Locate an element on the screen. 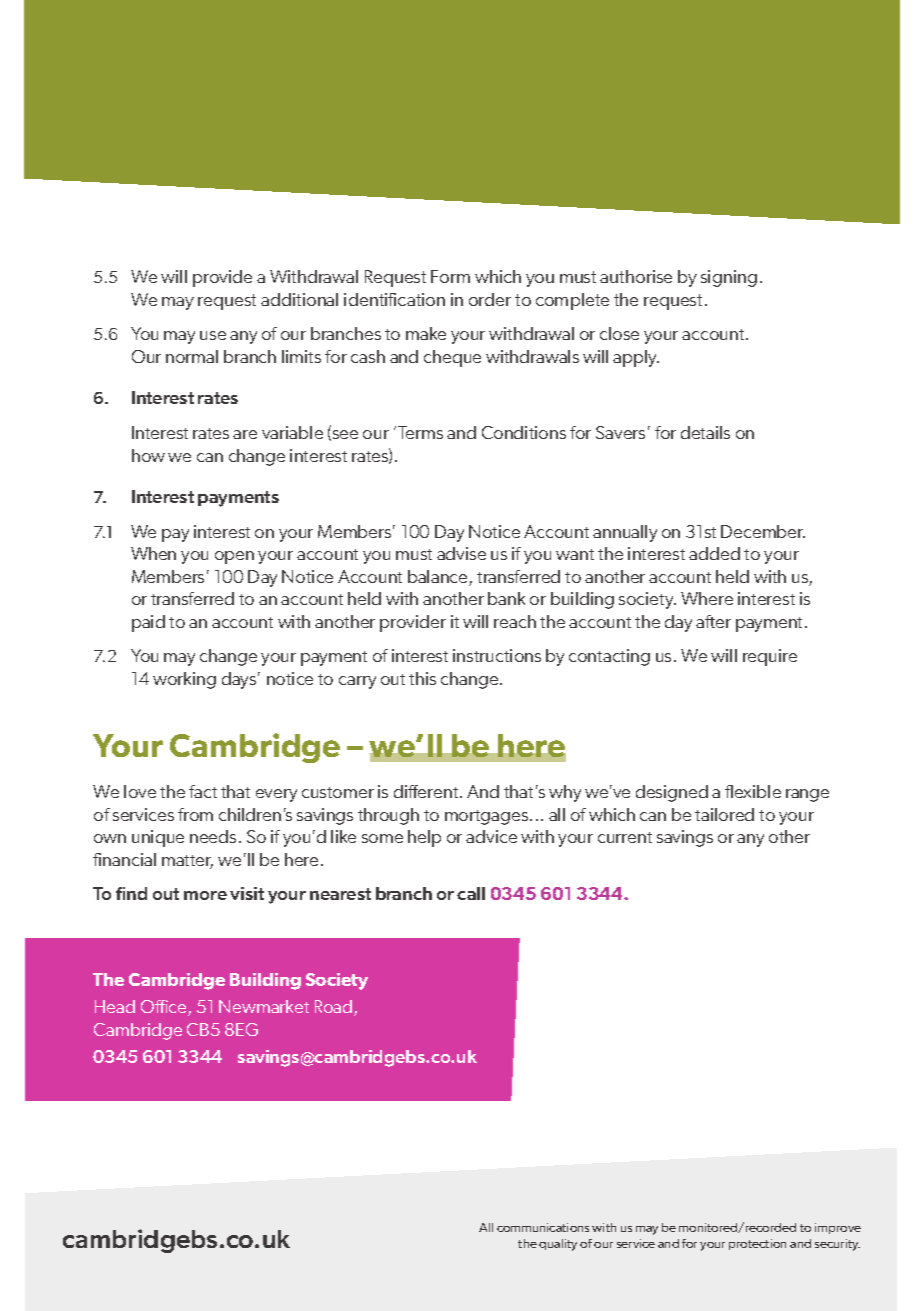 The width and height of the screenshot is (924, 1311). Office is located at coordinates (165, 1008).
